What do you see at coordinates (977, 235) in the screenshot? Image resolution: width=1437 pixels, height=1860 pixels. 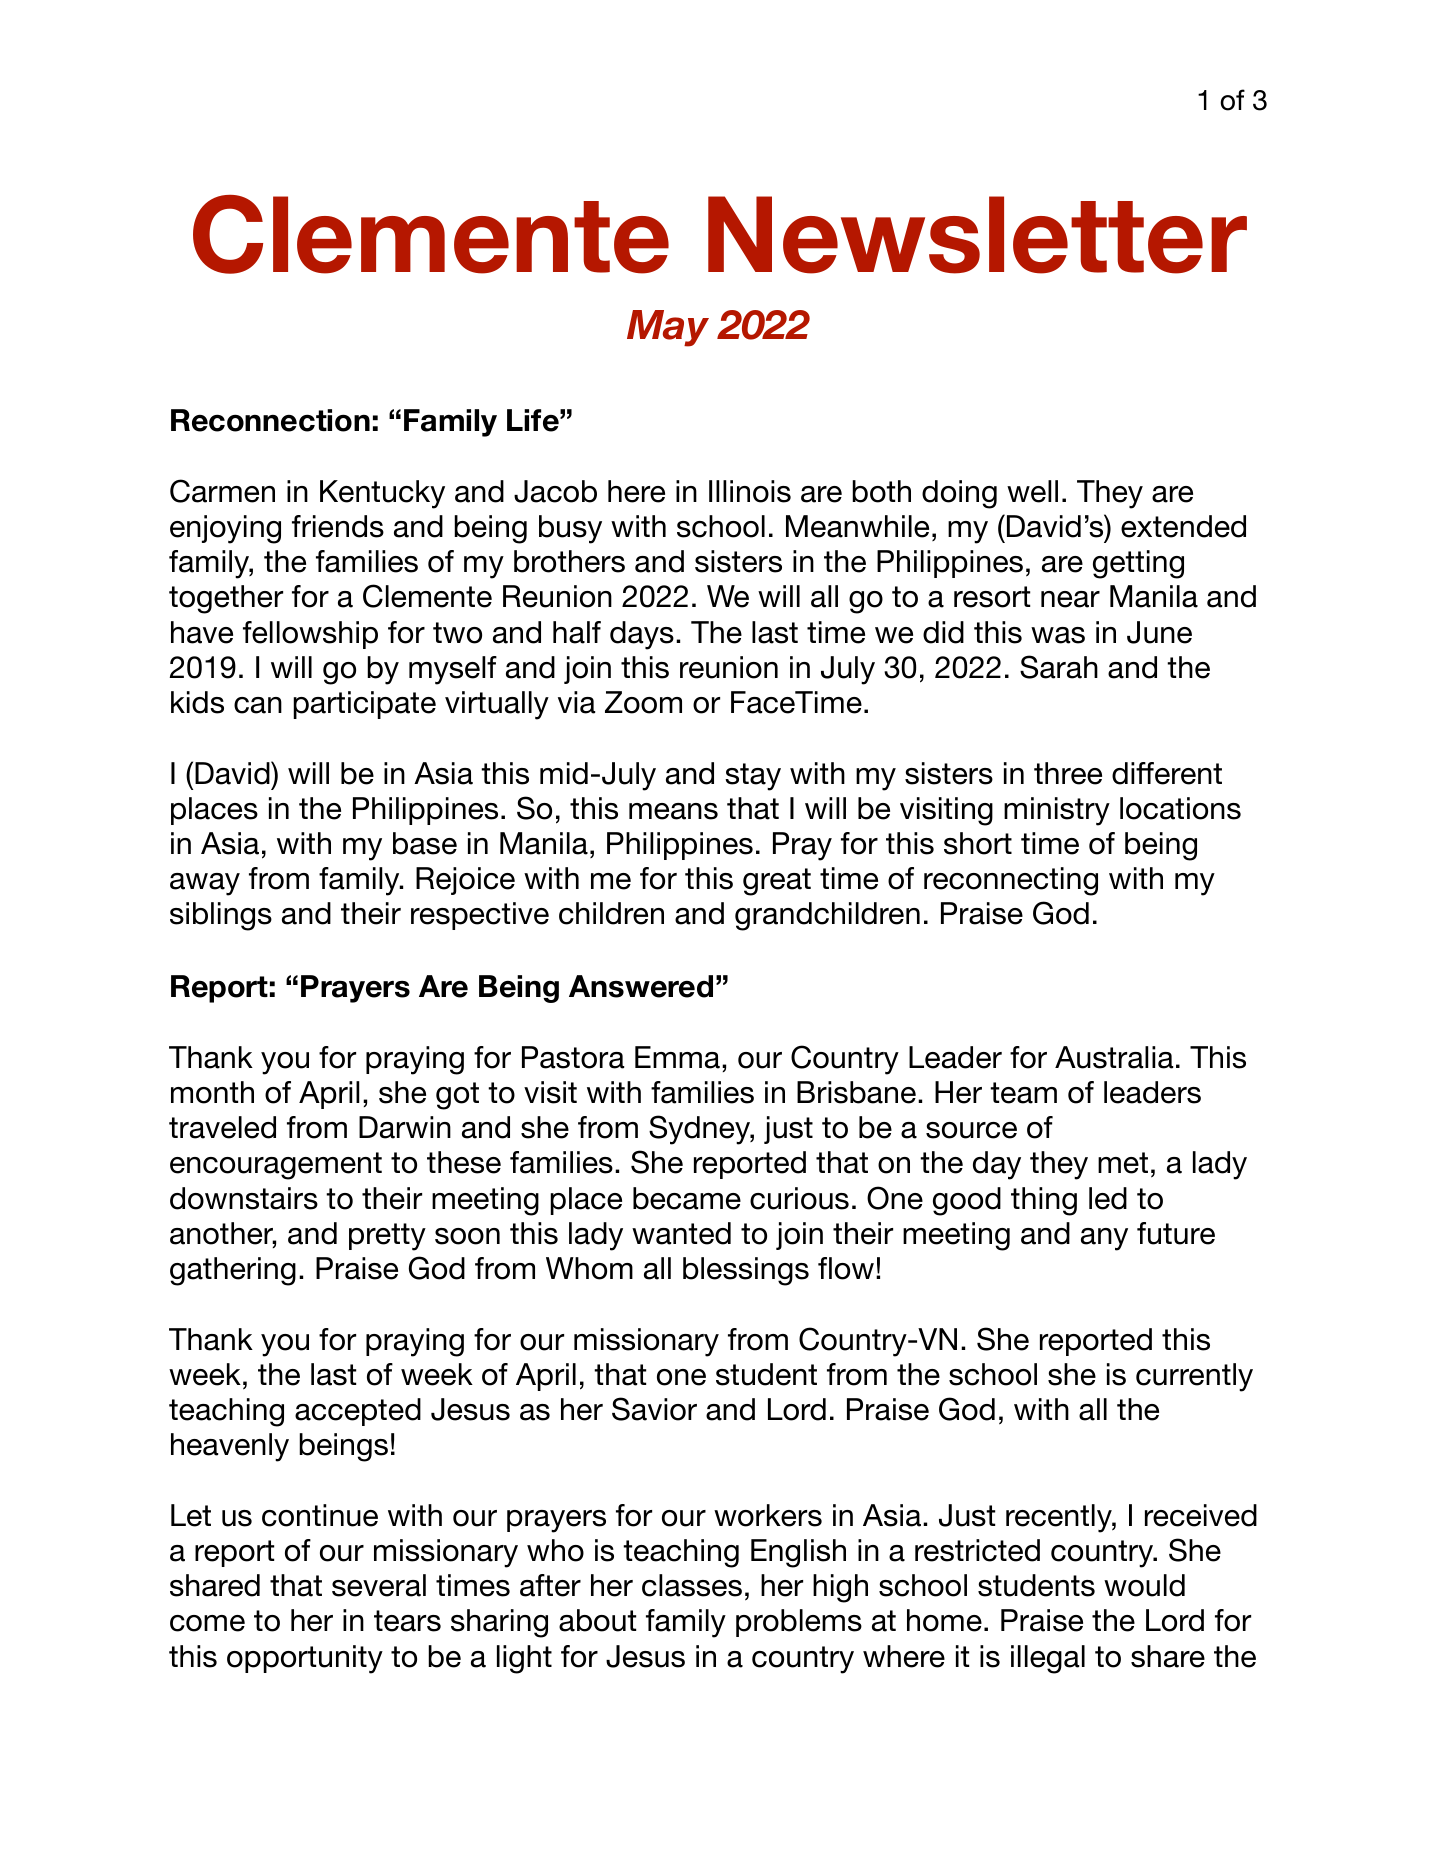 I see `Newsletter` at bounding box center [977, 235].
